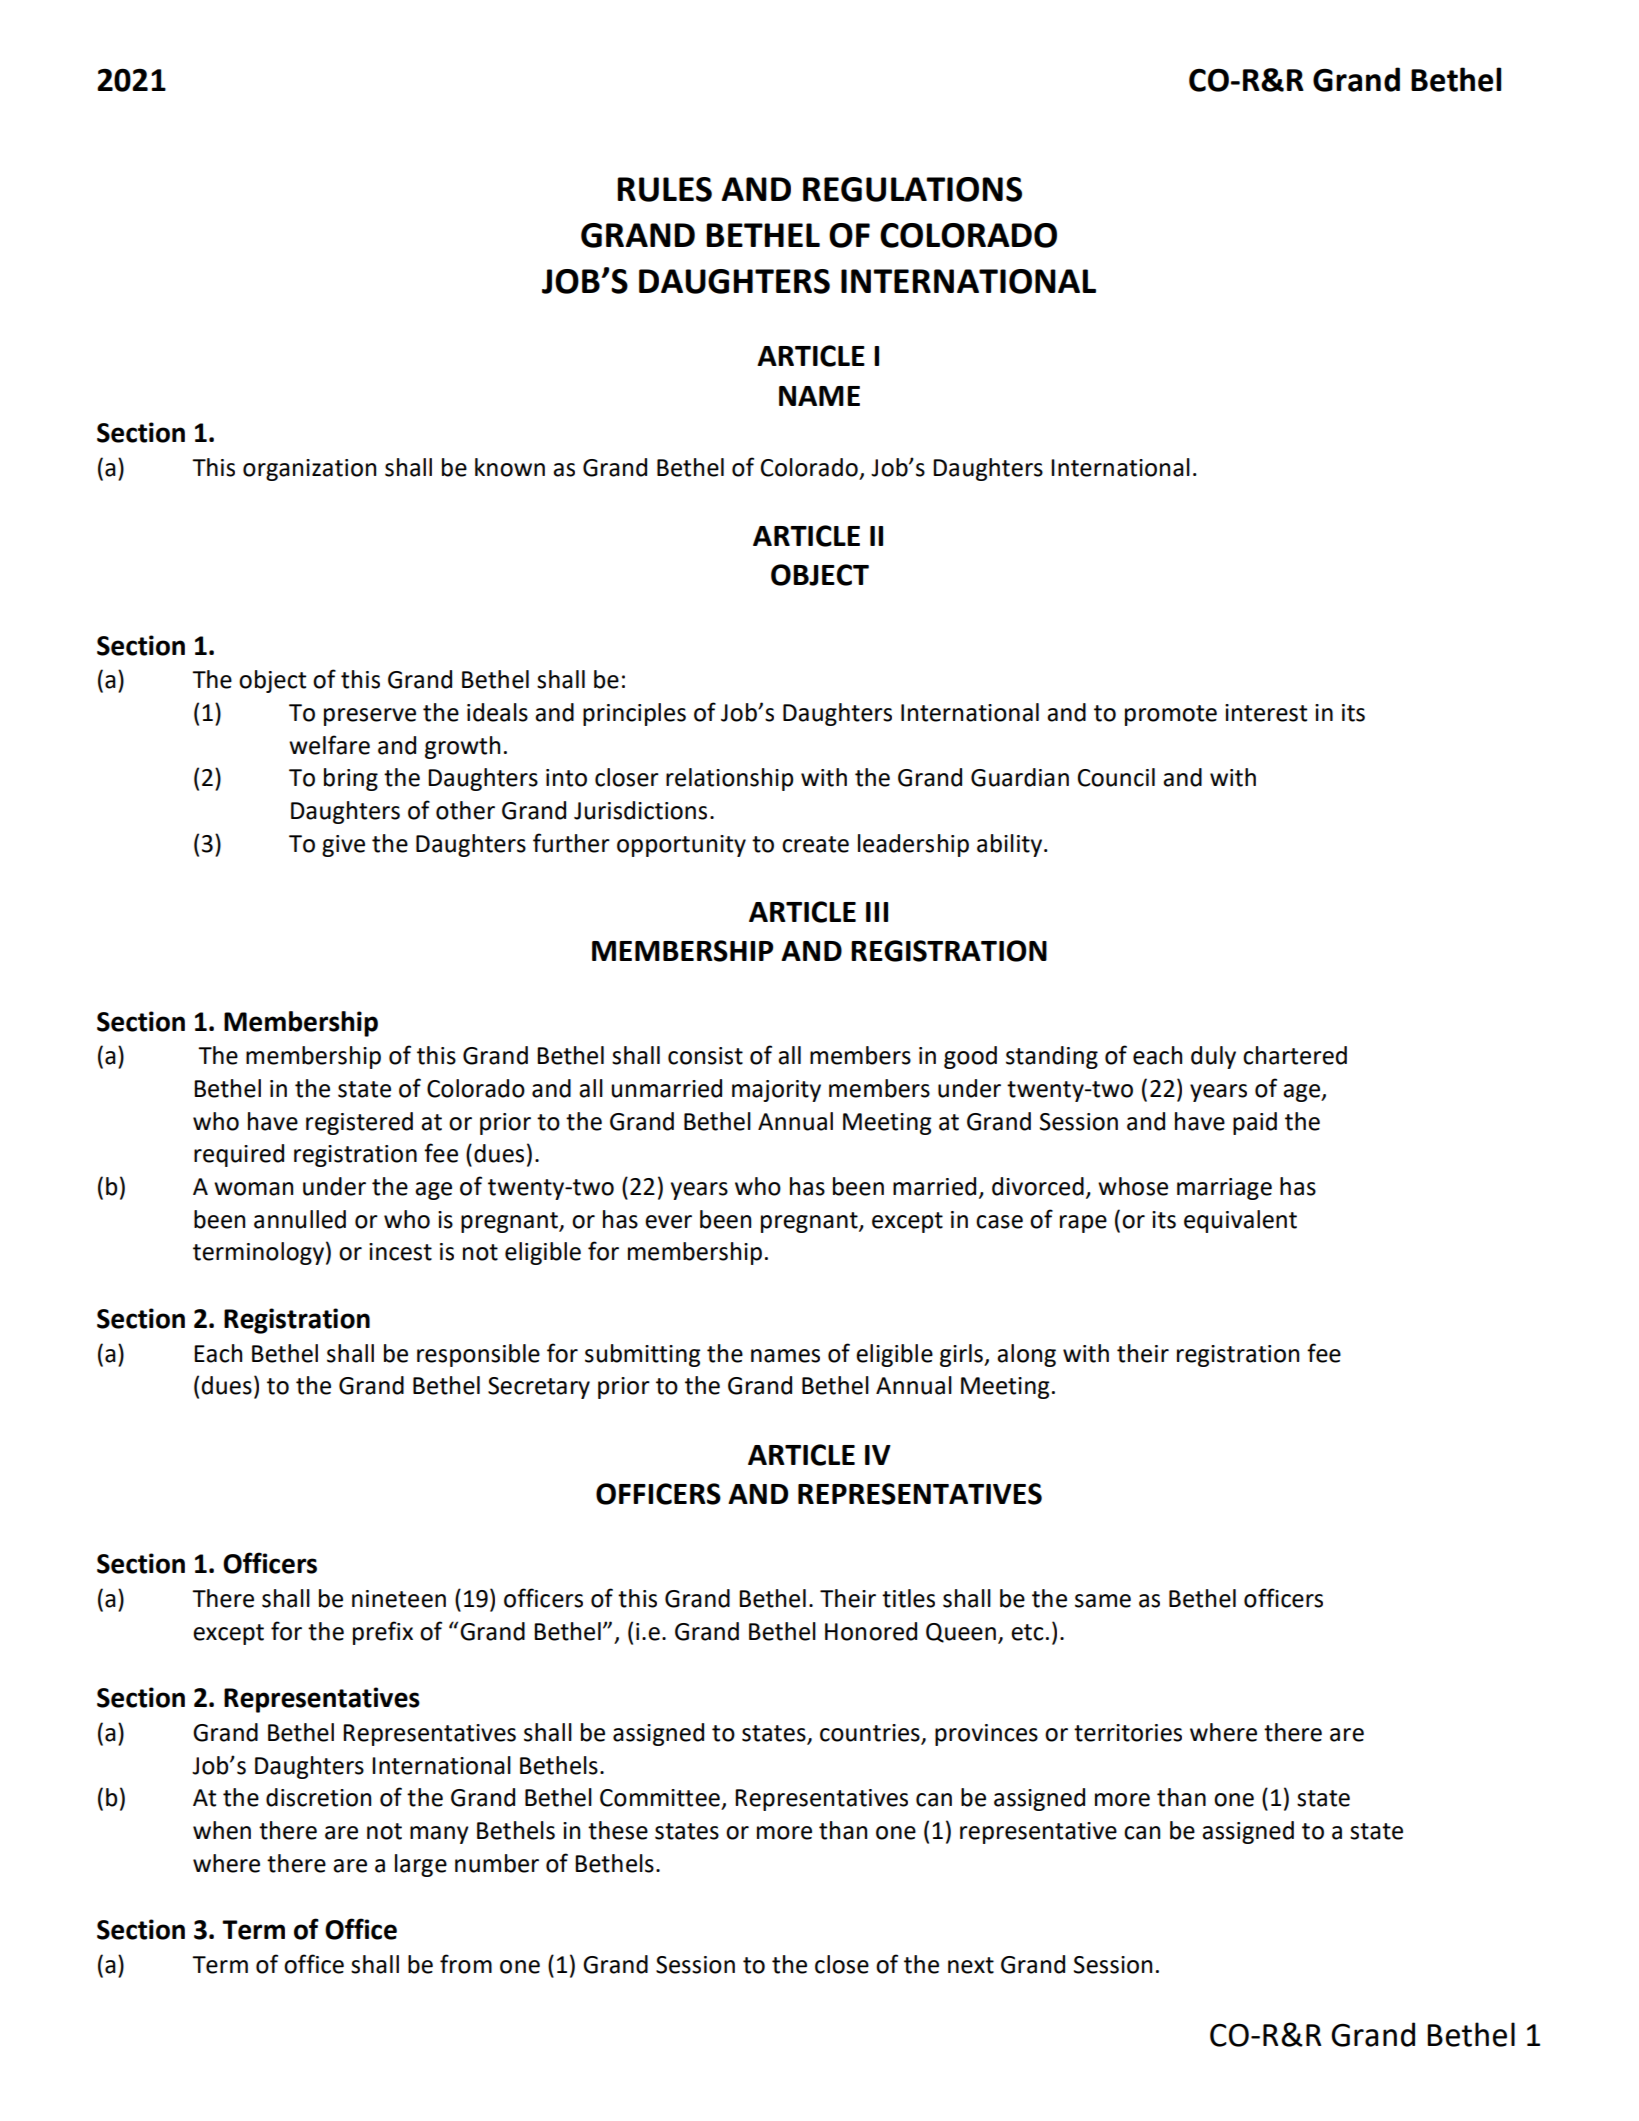 This page has width=1639, height=2121. Describe the element at coordinates (309, 470) in the page. I see `organization` at that location.
